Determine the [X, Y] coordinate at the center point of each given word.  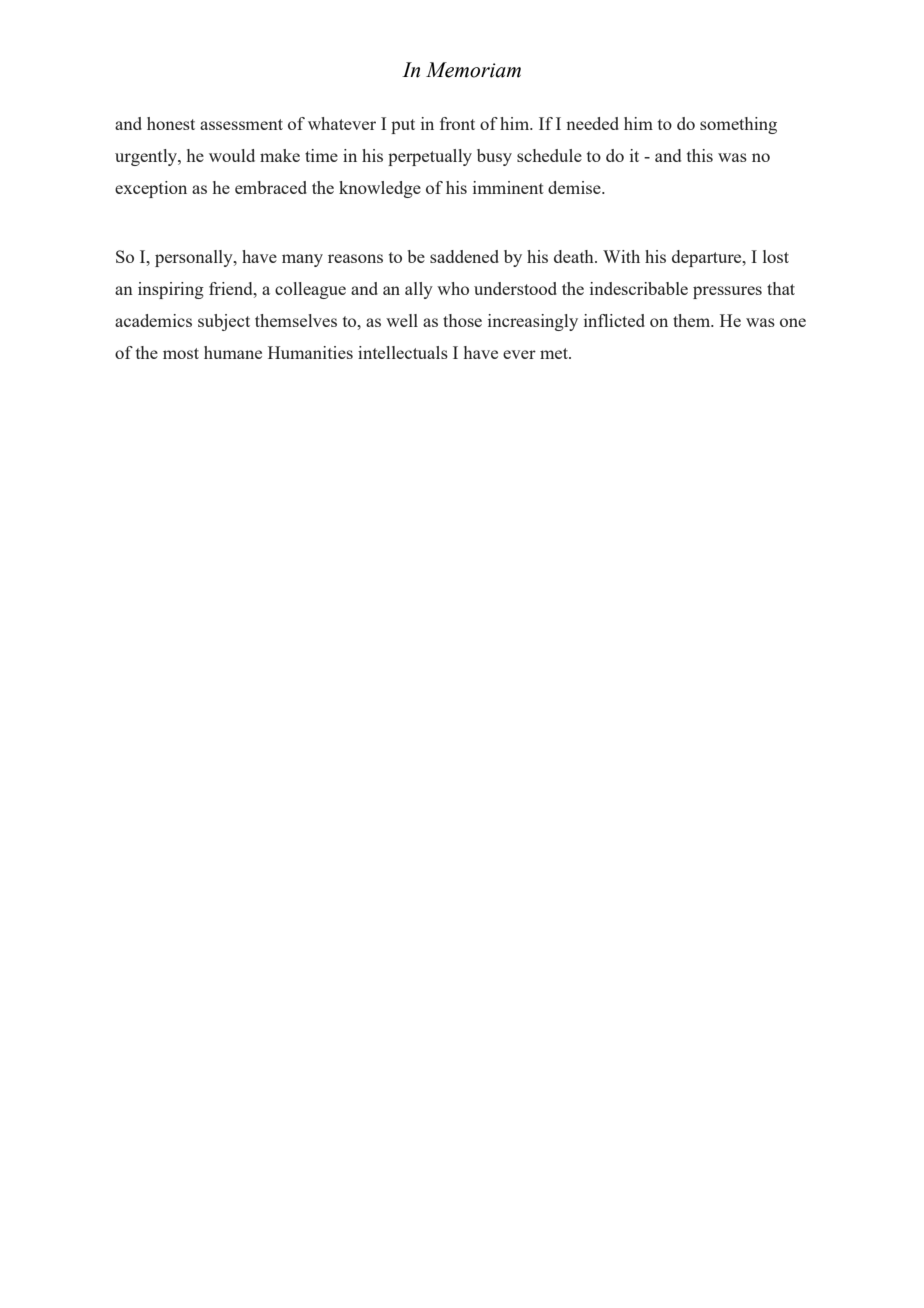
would [232, 155]
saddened [464, 256]
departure [708, 258]
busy [494, 157]
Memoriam [473, 70]
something [738, 125]
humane [233, 352]
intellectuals [403, 352]
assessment [241, 124]
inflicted [614, 320]
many [302, 260]
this [700, 155]
